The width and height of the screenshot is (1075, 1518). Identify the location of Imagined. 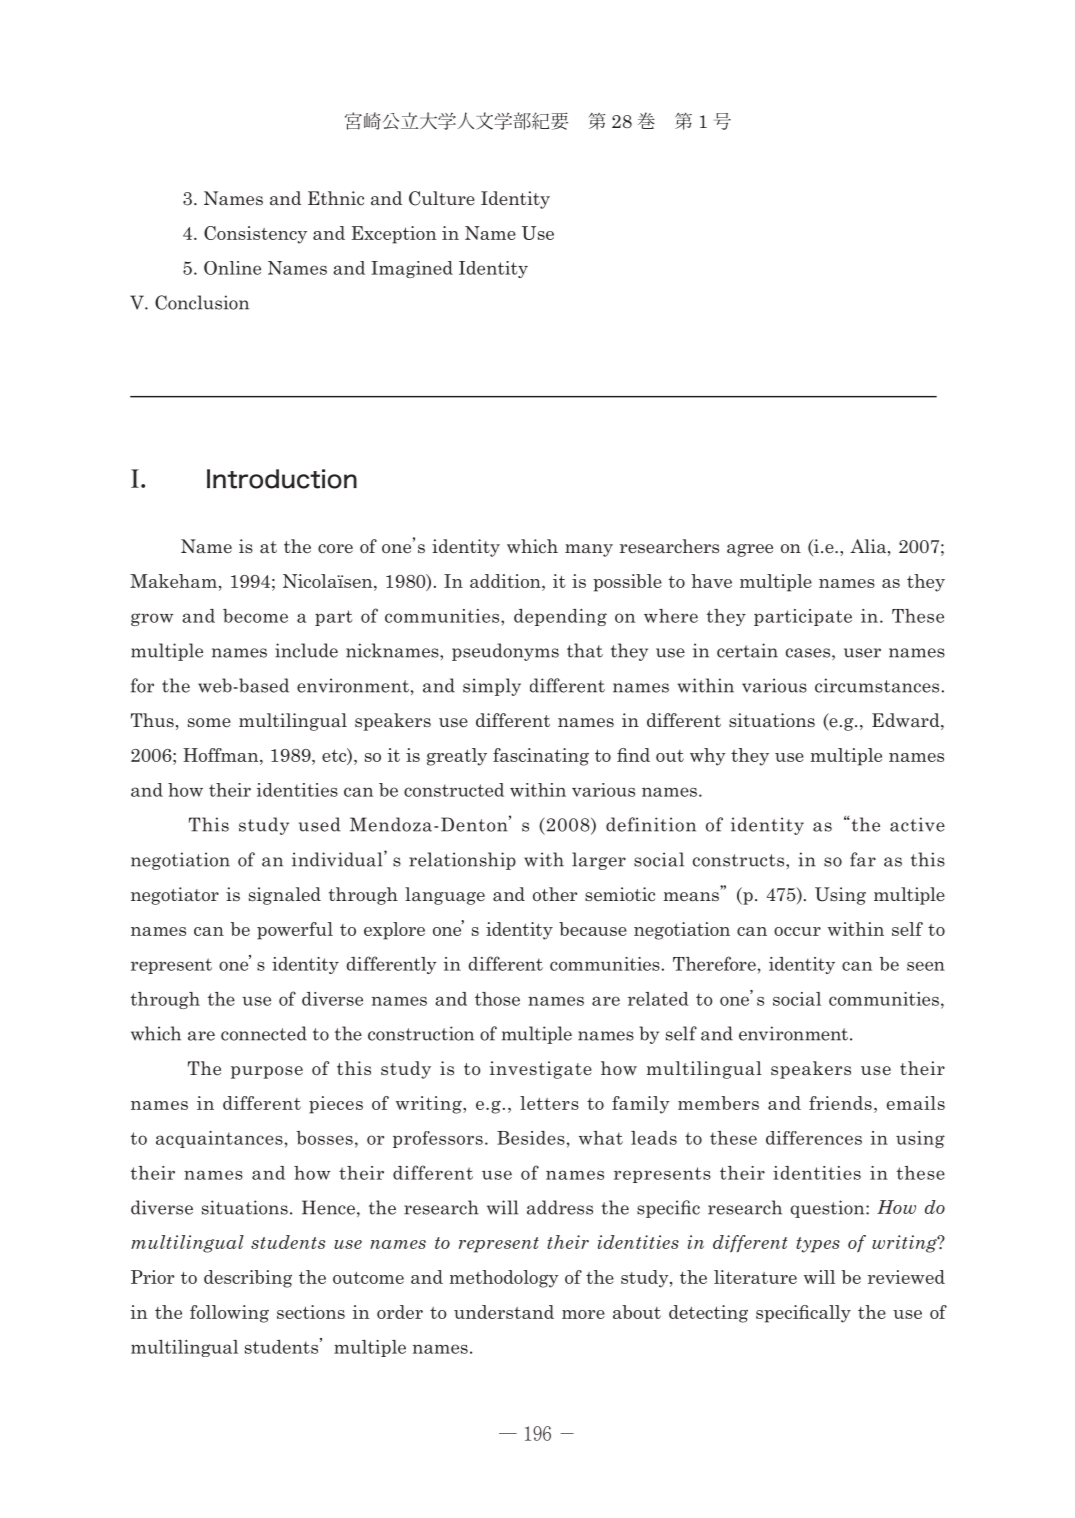
(412, 269).
